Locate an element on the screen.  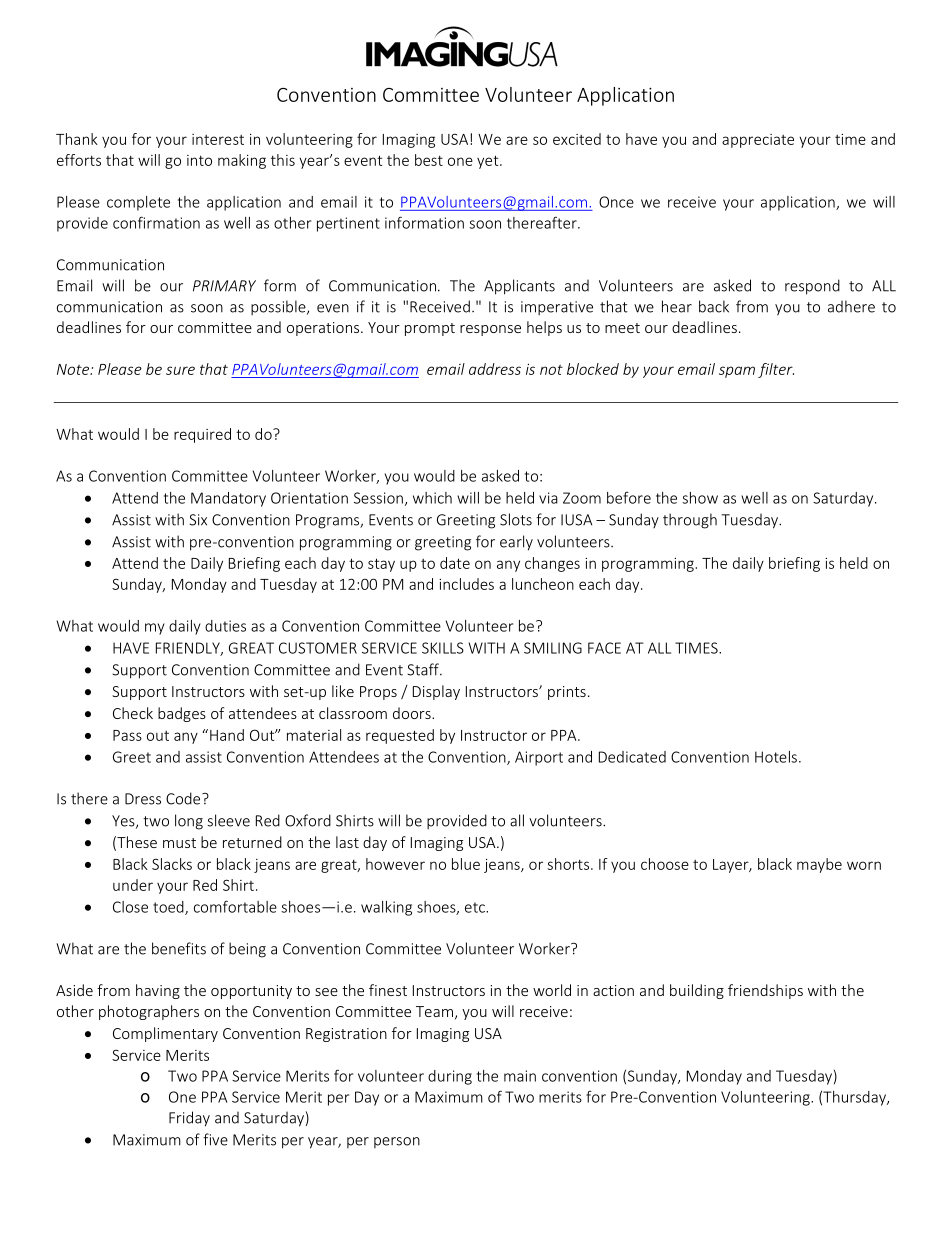
friendships is located at coordinates (765, 991).
